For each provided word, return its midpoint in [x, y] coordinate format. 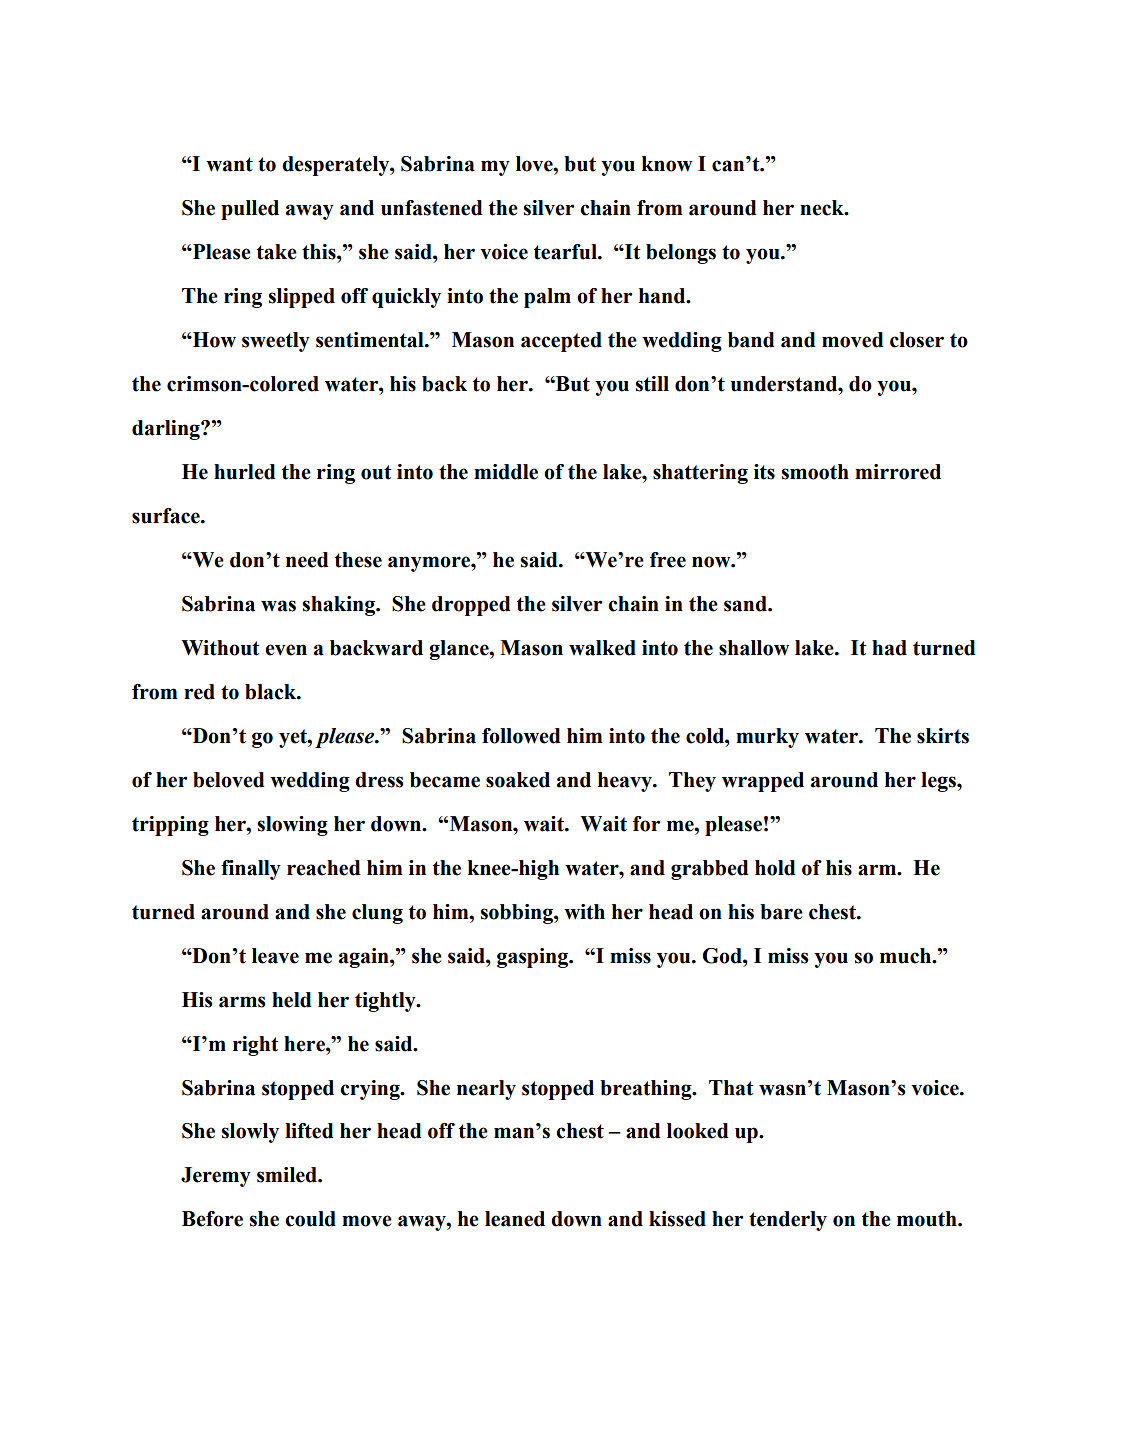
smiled [288, 1175]
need [307, 560]
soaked [518, 780]
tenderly [788, 1221]
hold [775, 868]
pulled [250, 210]
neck [823, 208]
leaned [515, 1219]
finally [251, 870]
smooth [815, 472]
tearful [566, 252]
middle [506, 472]
